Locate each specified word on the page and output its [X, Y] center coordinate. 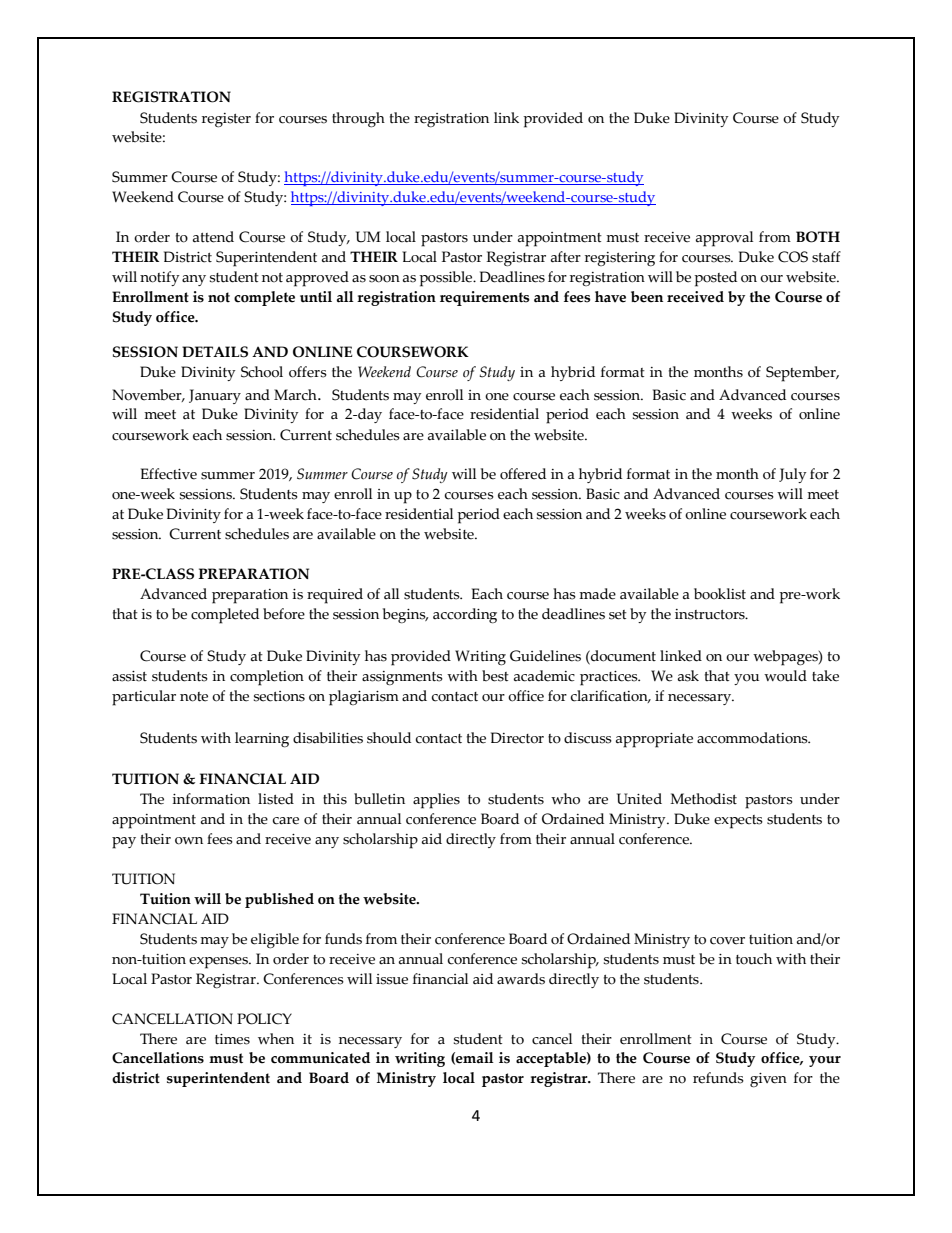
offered [523, 474]
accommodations [753, 738]
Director [517, 738]
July [793, 475]
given [768, 1080]
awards [521, 979]
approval [724, 239]
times [232, 1039]
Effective [169, 474]
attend [213, 237]
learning [262, 740]
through [358, 120]
